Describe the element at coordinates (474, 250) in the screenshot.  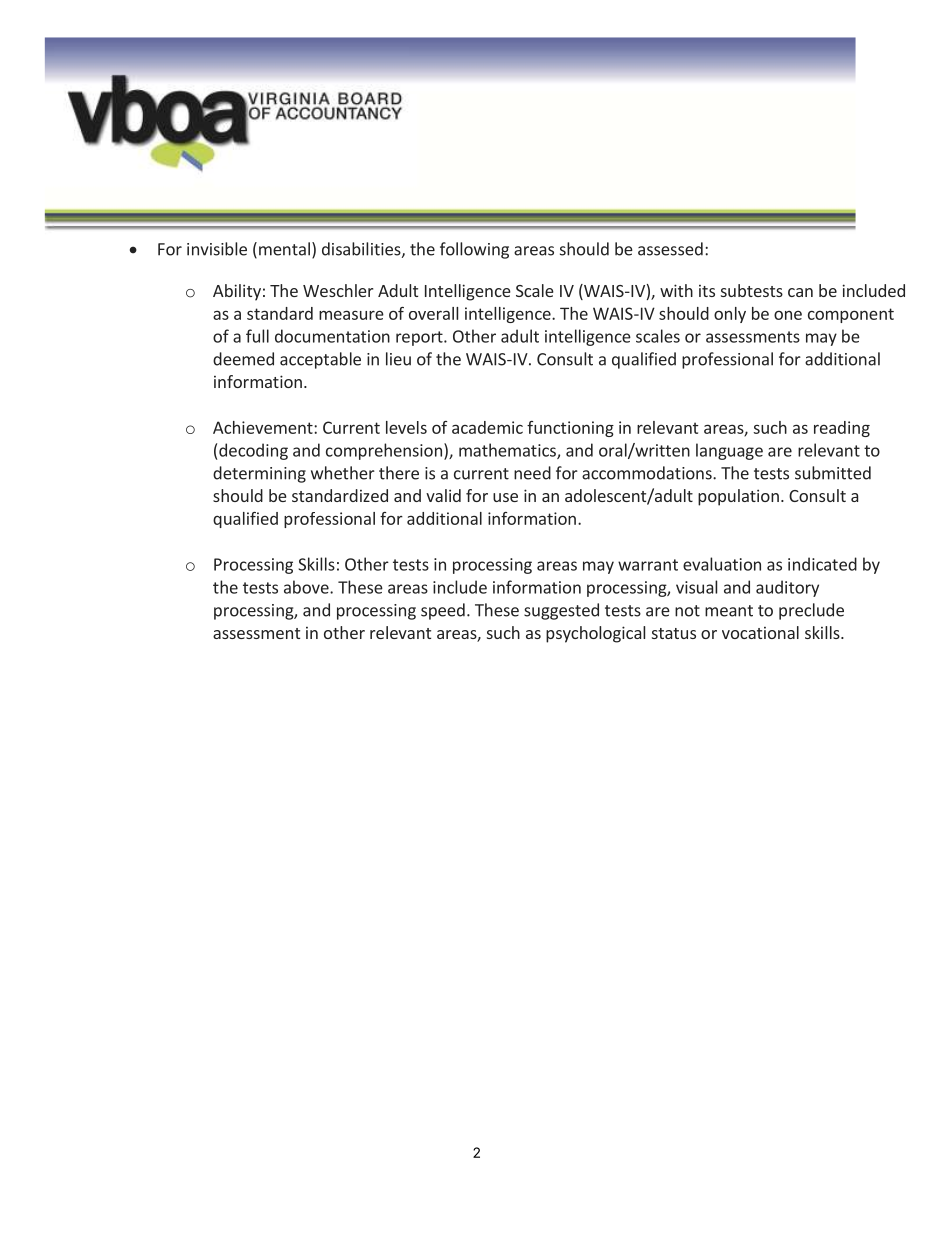
I see `following` at that location.
